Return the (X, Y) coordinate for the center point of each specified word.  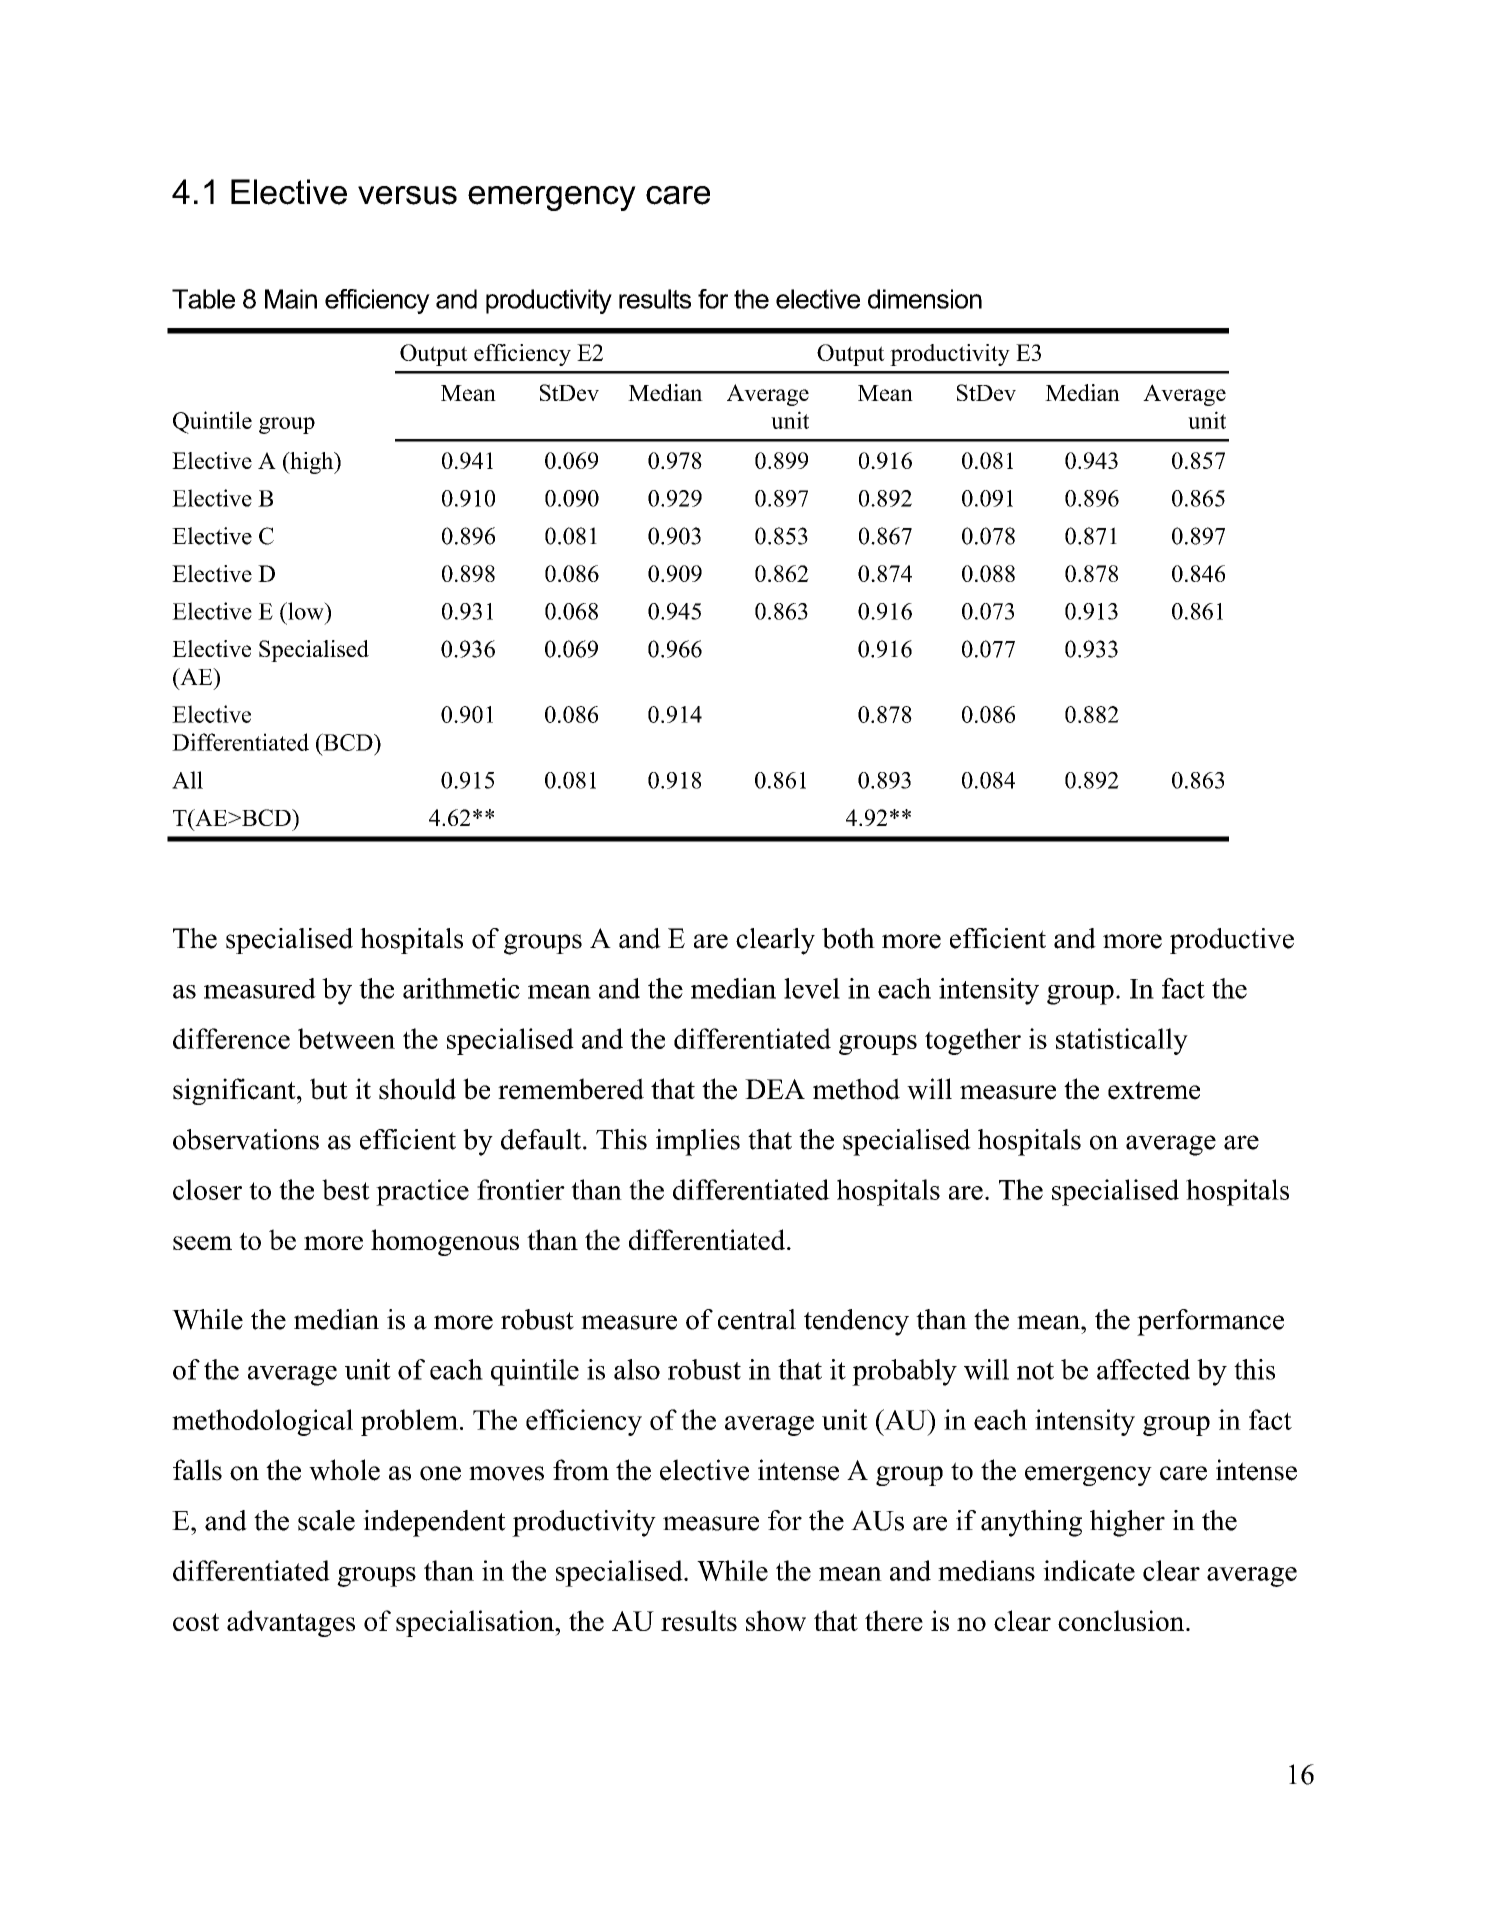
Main (291, 299)
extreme (1154, 1090)
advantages (291, 1623)
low (306, 611)
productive (1232, 941)
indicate (1089, 1570)
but (329, 1089)
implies (698, 1142)
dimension (925, 299)
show (776, 1620)
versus (407, 195)
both (848, 938)
